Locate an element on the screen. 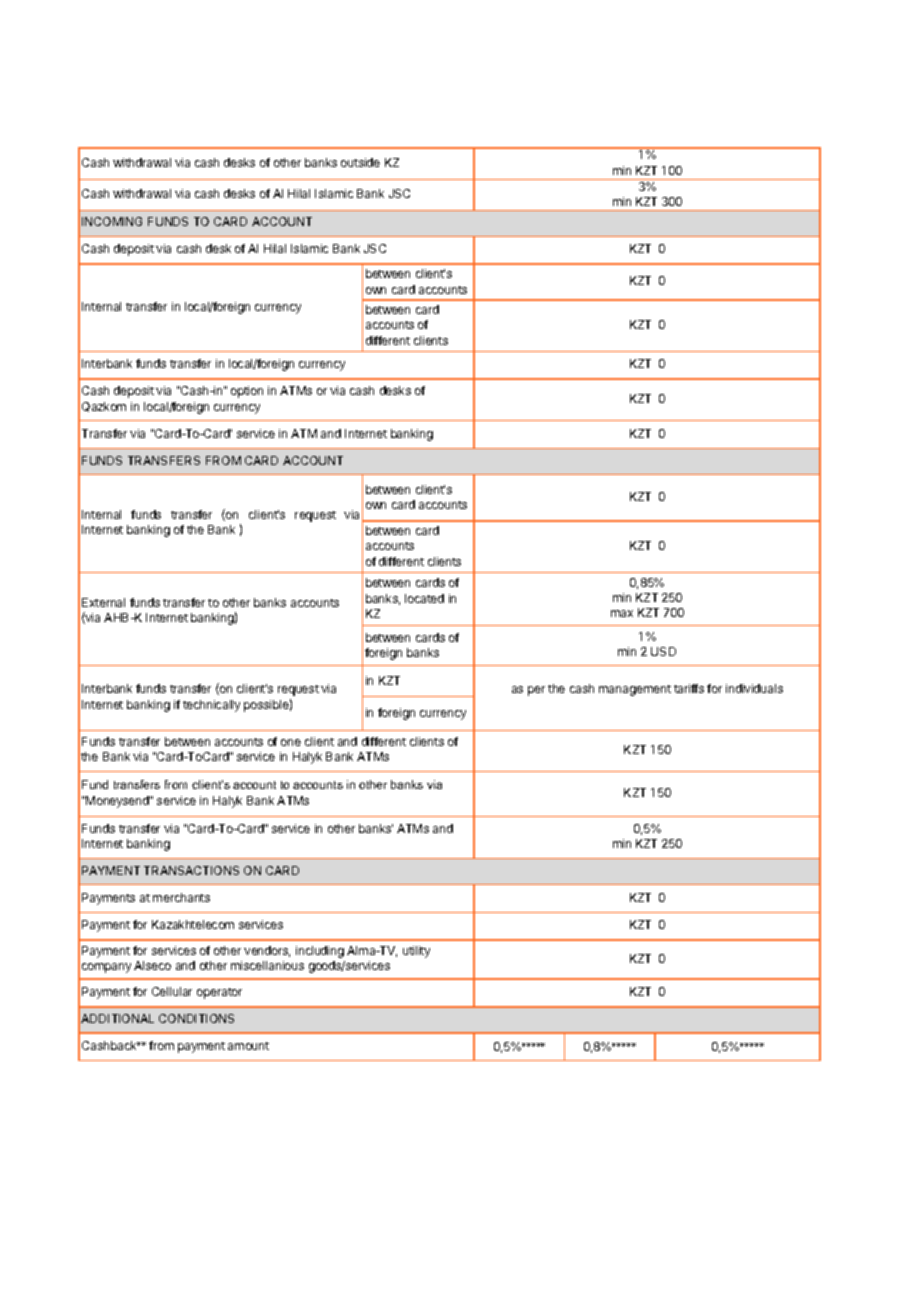 This screenshot has width=924, height=1308. option is located at coordinates (247, 392).
